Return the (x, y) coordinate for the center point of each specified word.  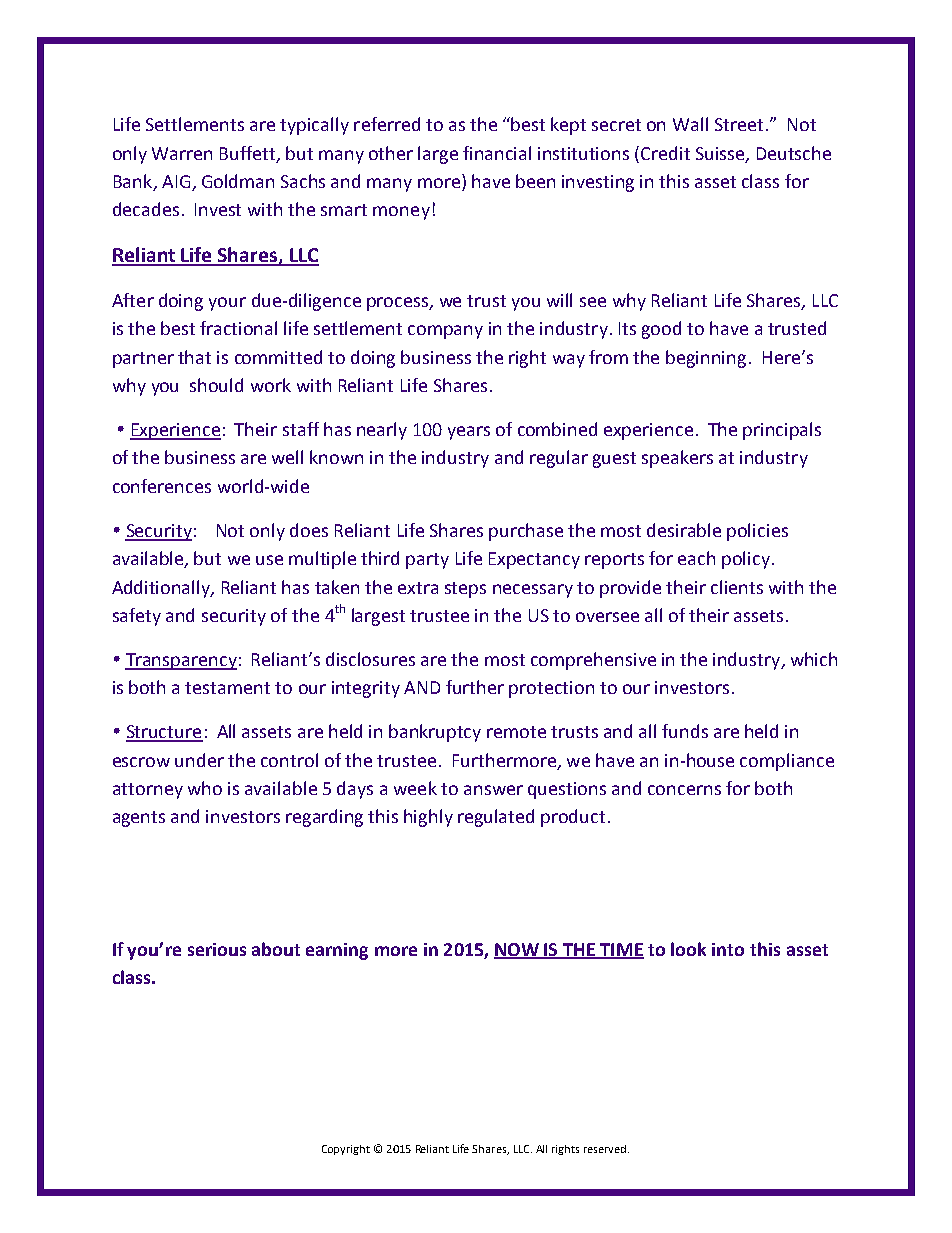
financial (497, 153)
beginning (706, 359)
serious (217, 949)
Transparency (181, 661)
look (688, 949)
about (276, 949)
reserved (606, 1149)
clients (737, 587)
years (469, 433)
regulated (496, 818)
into (728, 949)
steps (465, 590)
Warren (182, 153)
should (216, 385)
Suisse (721, 154)
